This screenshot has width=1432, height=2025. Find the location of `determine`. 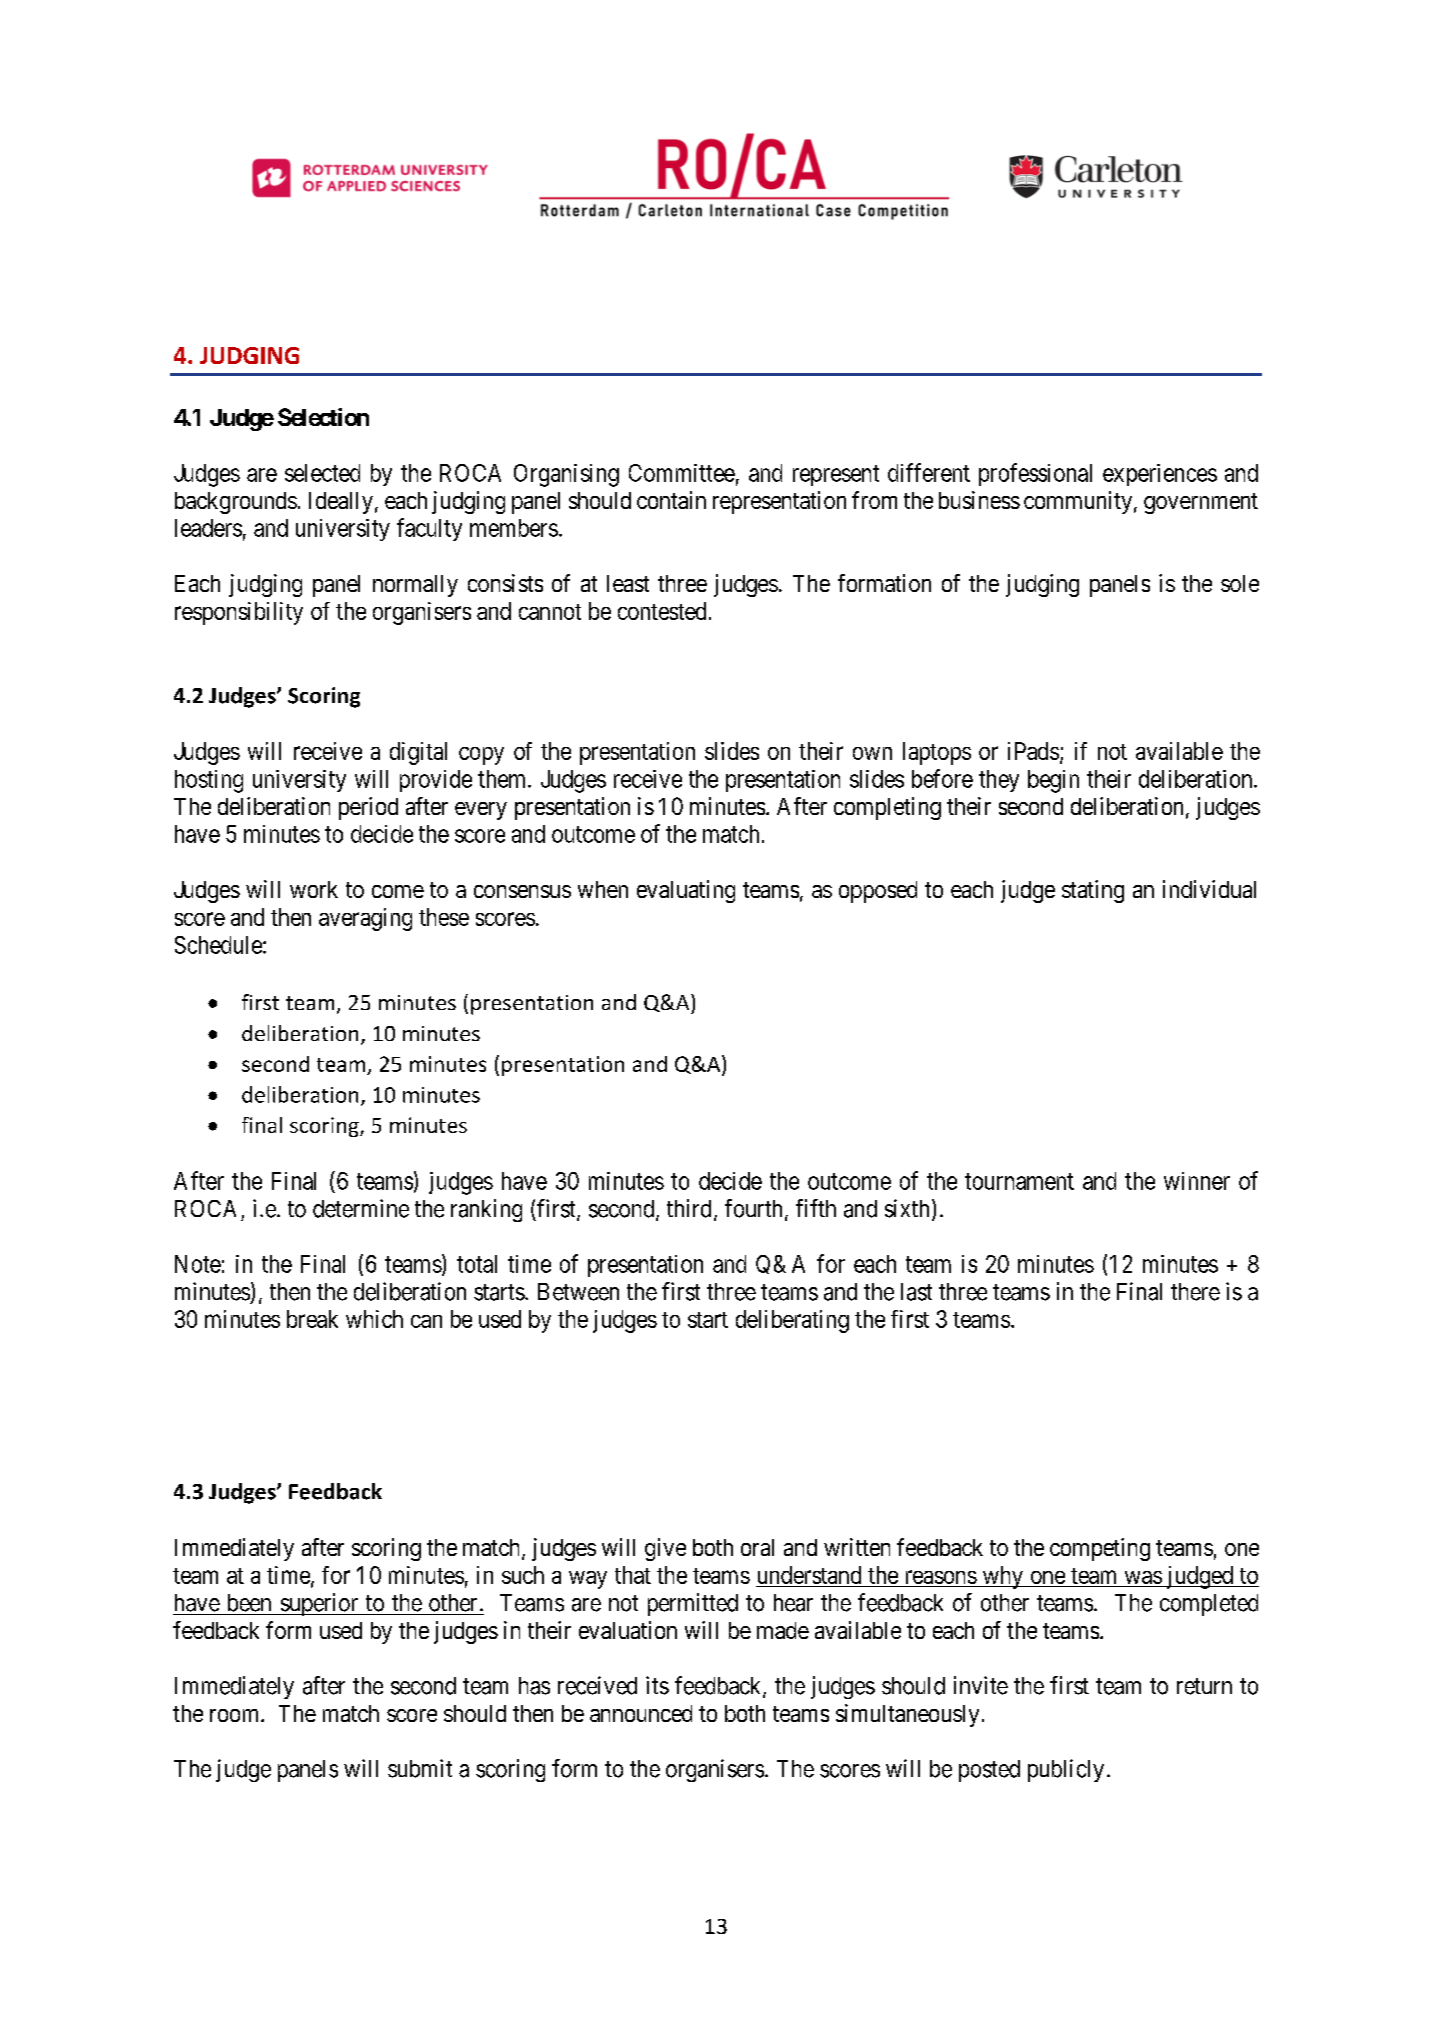

determine is located at coordinates (361, 1208).
